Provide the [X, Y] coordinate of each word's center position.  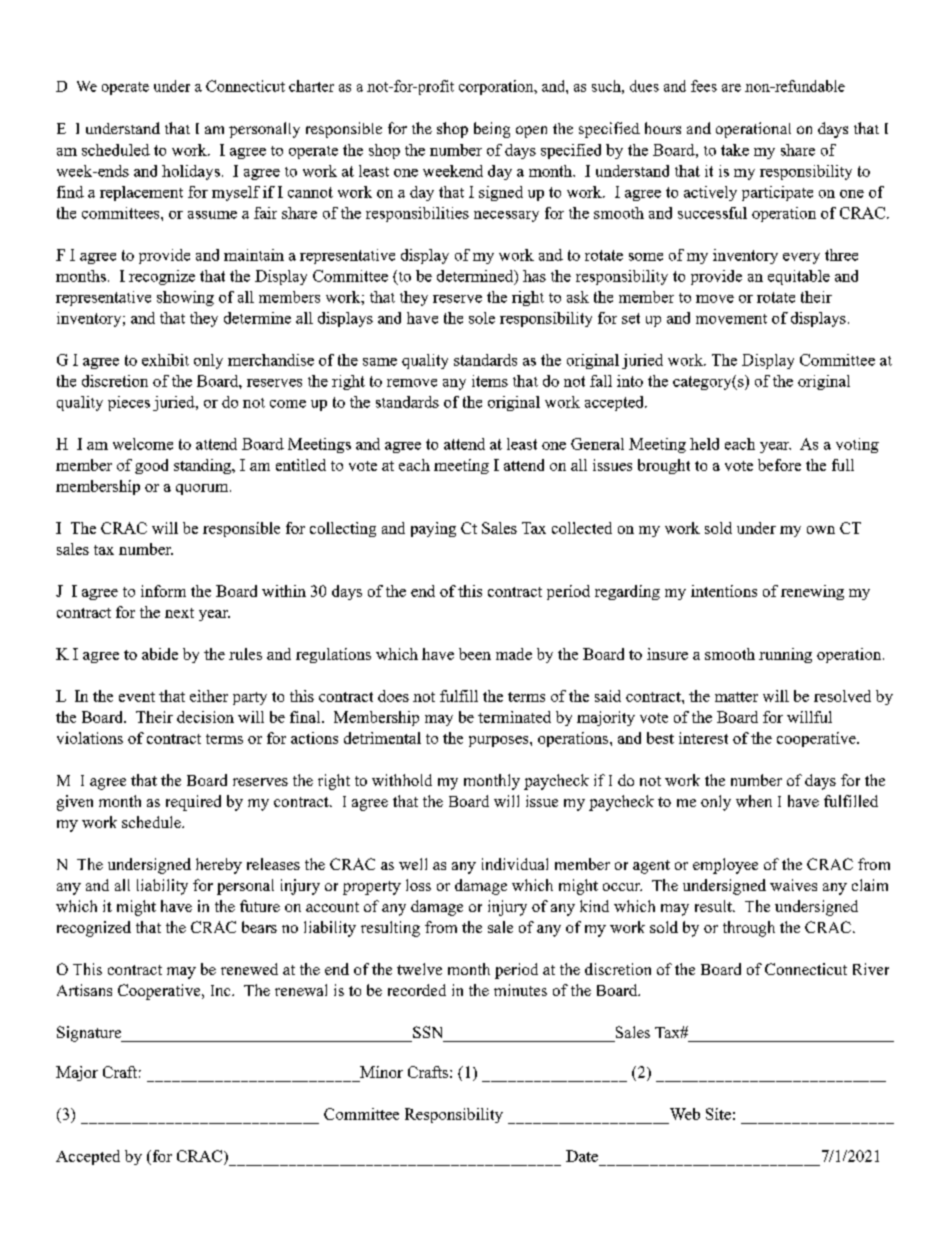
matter [736, 697]
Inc [222, 990]
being [492, 130]
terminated [514, 717]
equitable [799, 277]
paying [433, 529]
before [779, 465]
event [137, 697]
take [735, 150]
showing [185, 298]
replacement [141, 193]
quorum [203, 489]
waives [793, 885]
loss [418, 885]
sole [482, 318]
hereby [219, 866]
